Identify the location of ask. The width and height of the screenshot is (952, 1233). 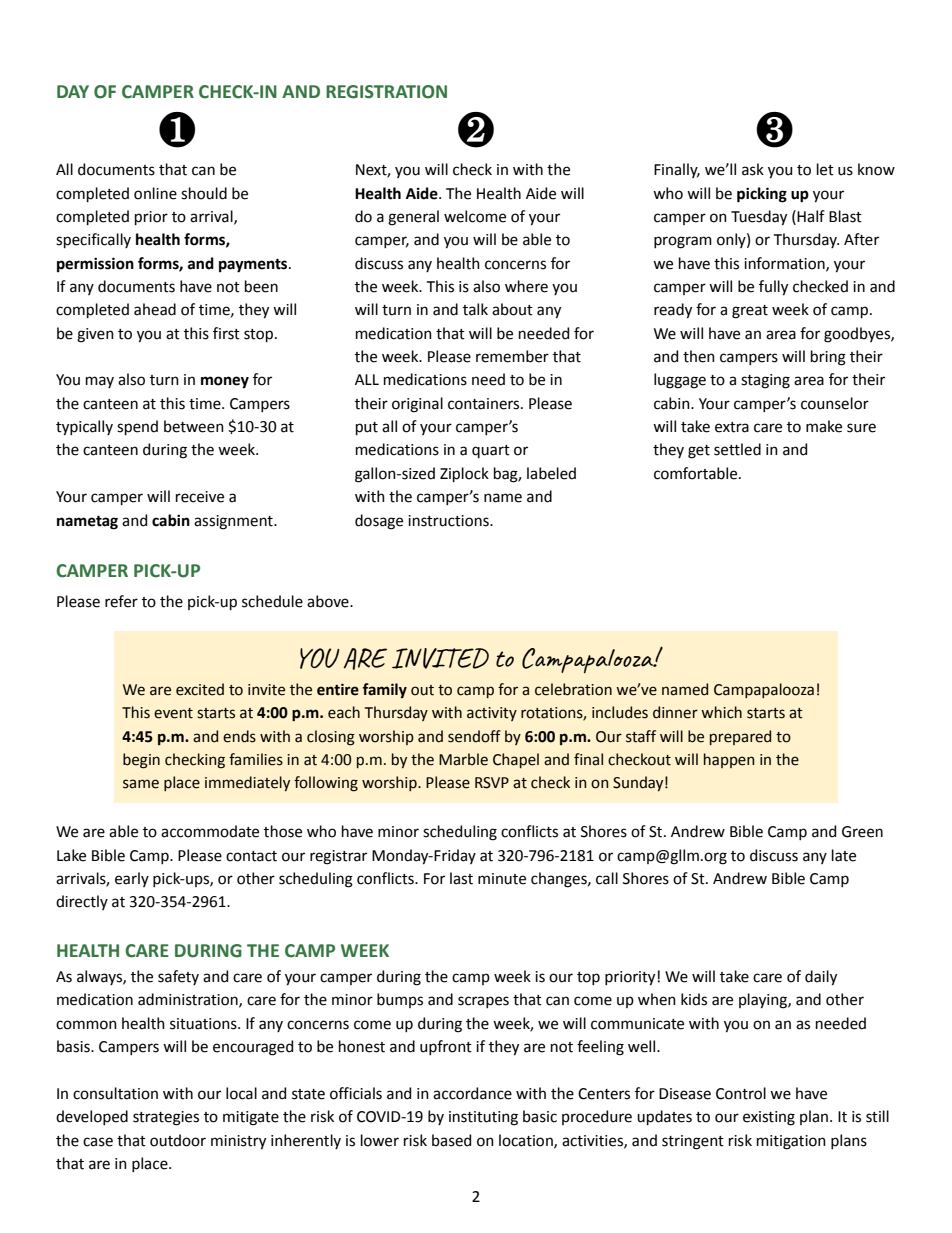
(753, 169).
